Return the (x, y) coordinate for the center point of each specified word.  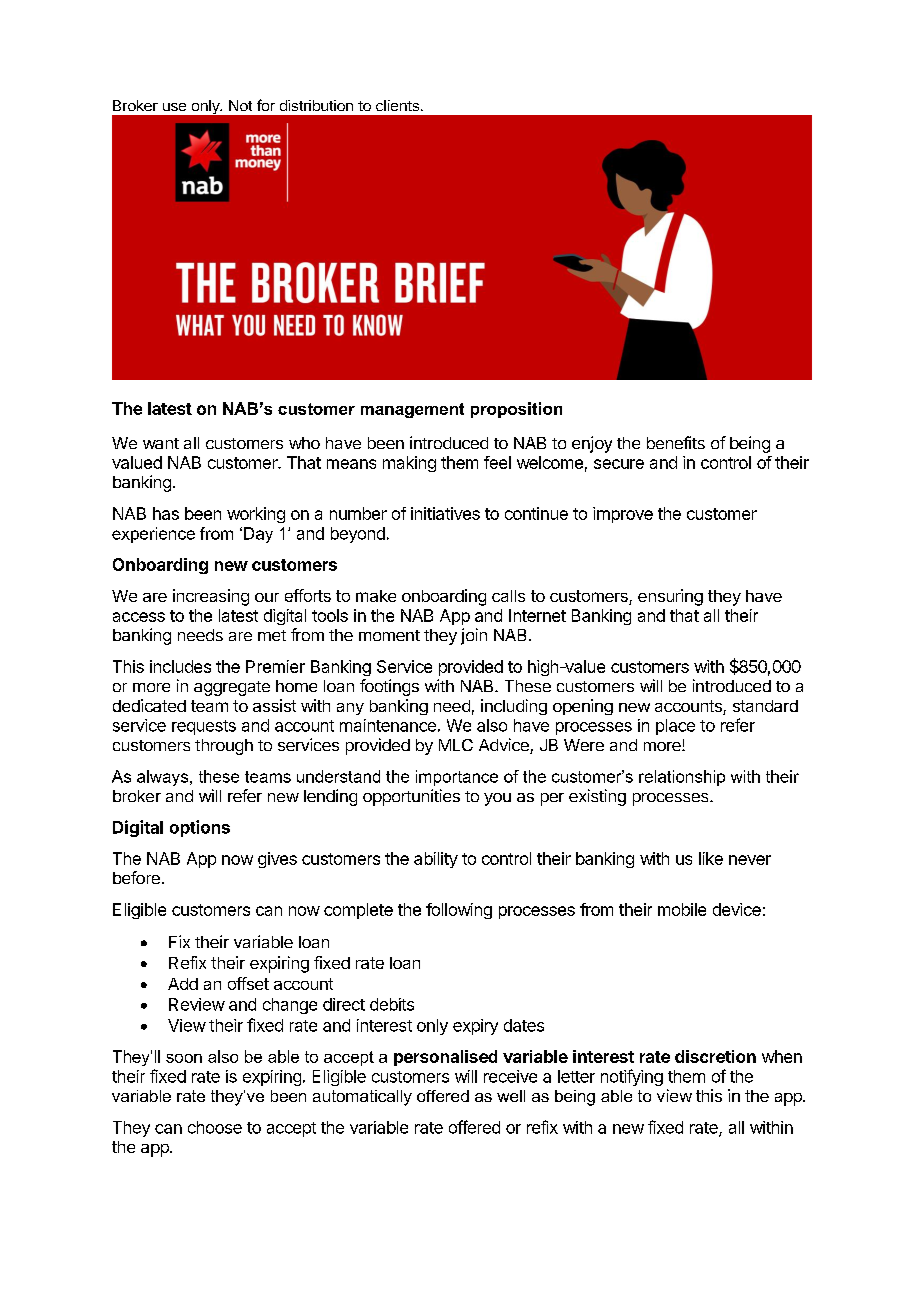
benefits (676, 442)
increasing (211, 597)
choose (215, 1127)
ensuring (670, 597)
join (474, 636)
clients (397, 105)
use (174, 107)
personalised (445, 1058)
